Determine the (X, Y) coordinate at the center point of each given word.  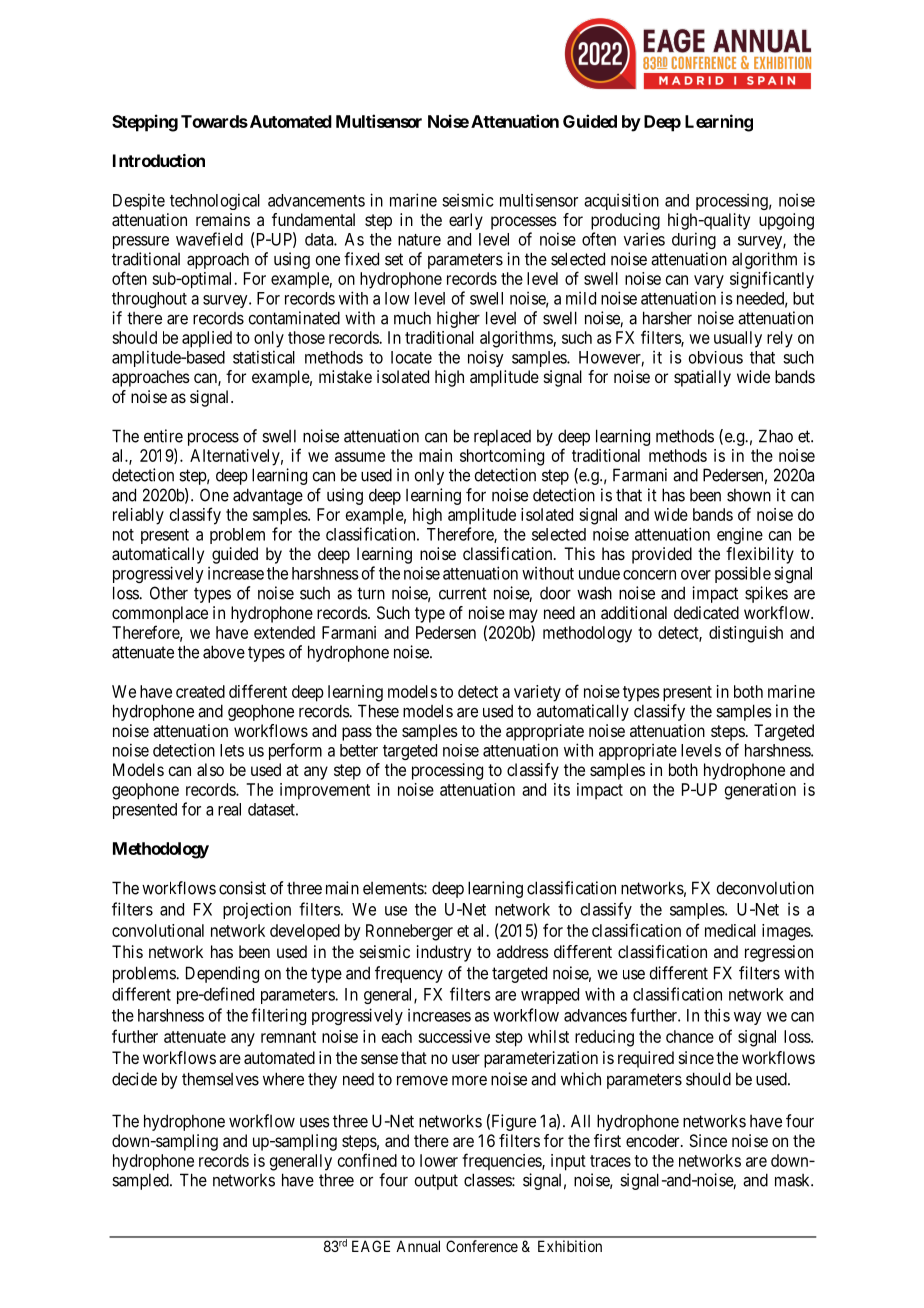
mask (793, 1180)
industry (444, 953)
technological (215, 201)
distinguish (746, 634)
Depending (222, 974)
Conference (482, 1246)
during (694, 240)
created (200, 691)
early (466, 221)
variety (537, 693)
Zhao (776, 436)
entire (163, 436)
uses (315, 1123)
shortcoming (502, 457)
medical (730, 930)
